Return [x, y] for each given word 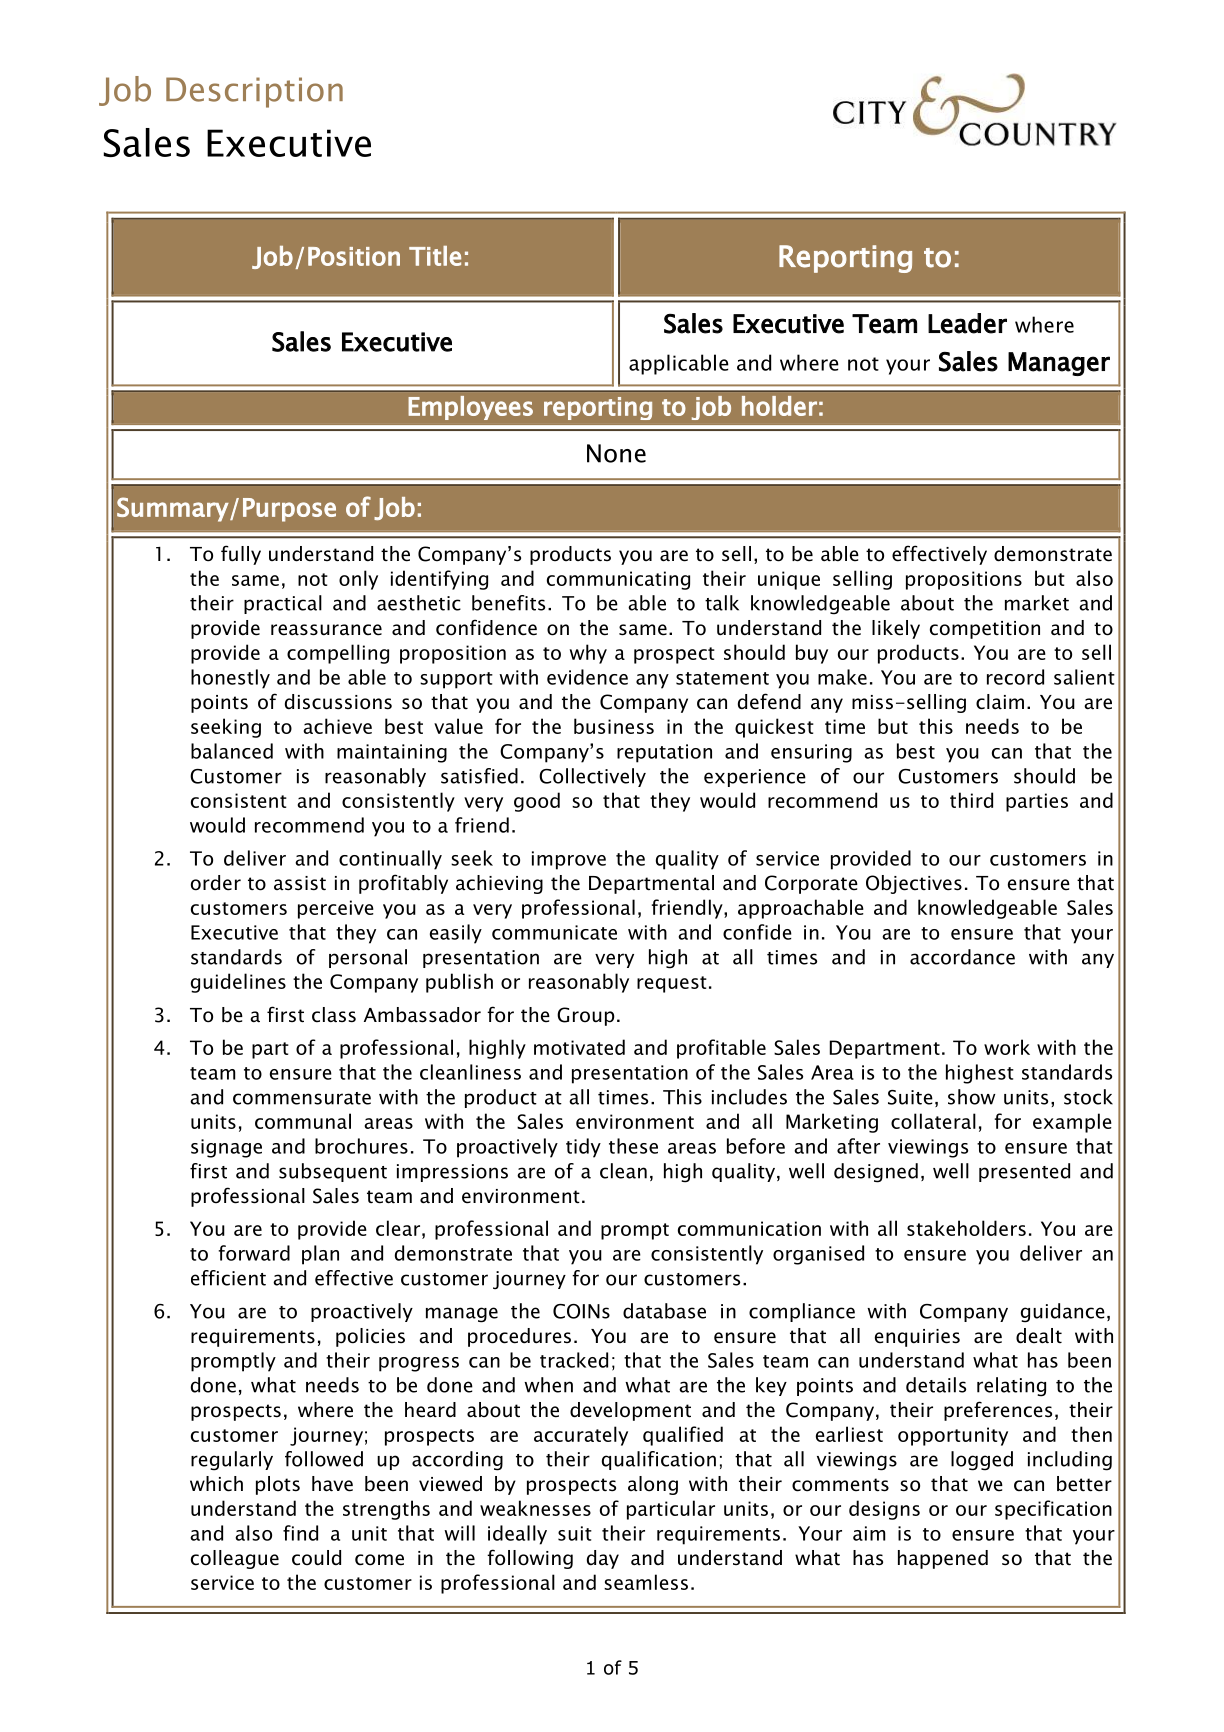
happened [943, 1559]
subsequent [333, 1172]
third [971, 800]
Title [435, 256]
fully [241, 555]
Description [254, 92]
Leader [967, 323]
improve [569, 860]
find [300, 1533]
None [616, 453]
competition [985, 630]
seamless [646, 1582]
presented [1024, 1172]
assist [300, 883]
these [633, 1146]
